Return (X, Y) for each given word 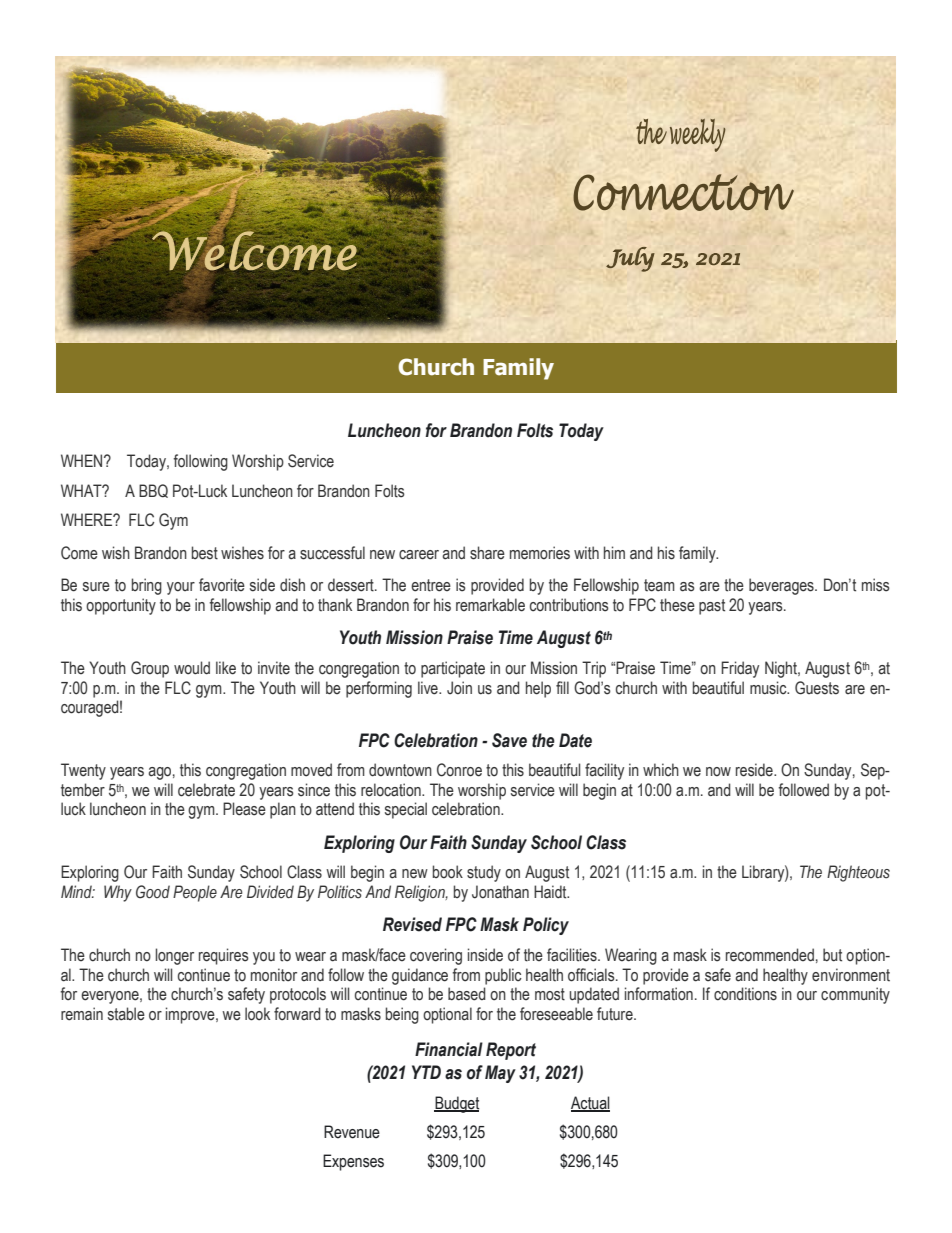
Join (459, 688)
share (487, 553)
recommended (770, 955)
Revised (412, 924)
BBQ (153, 491)
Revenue (352, 1132)
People (195, 893)
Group (150, 669)
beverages (782, 586)
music (769, 688)
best (205, 553)
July (630, 259)
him (614, 552)
